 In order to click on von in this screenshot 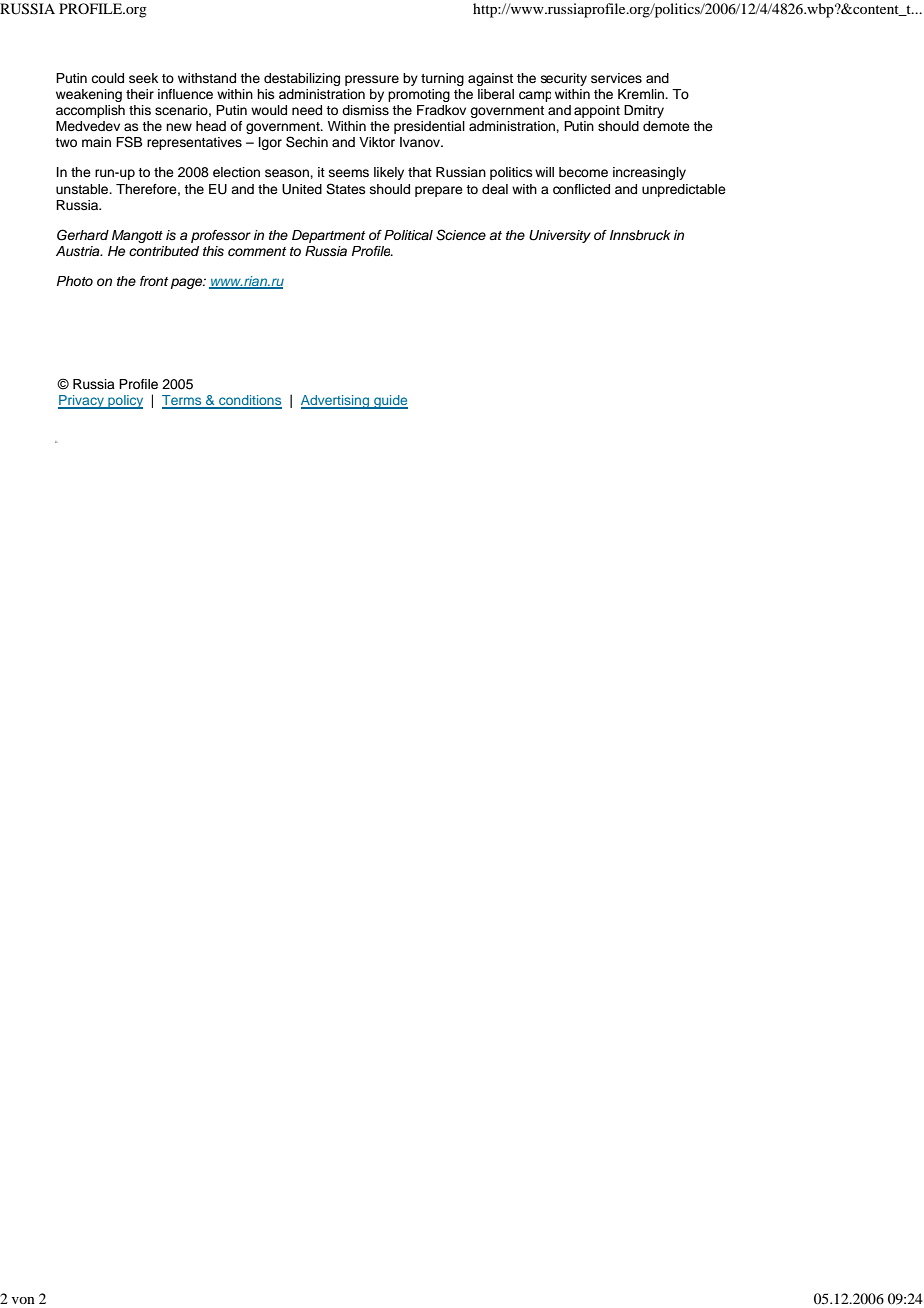, I will do `click(23, 1300)`.
